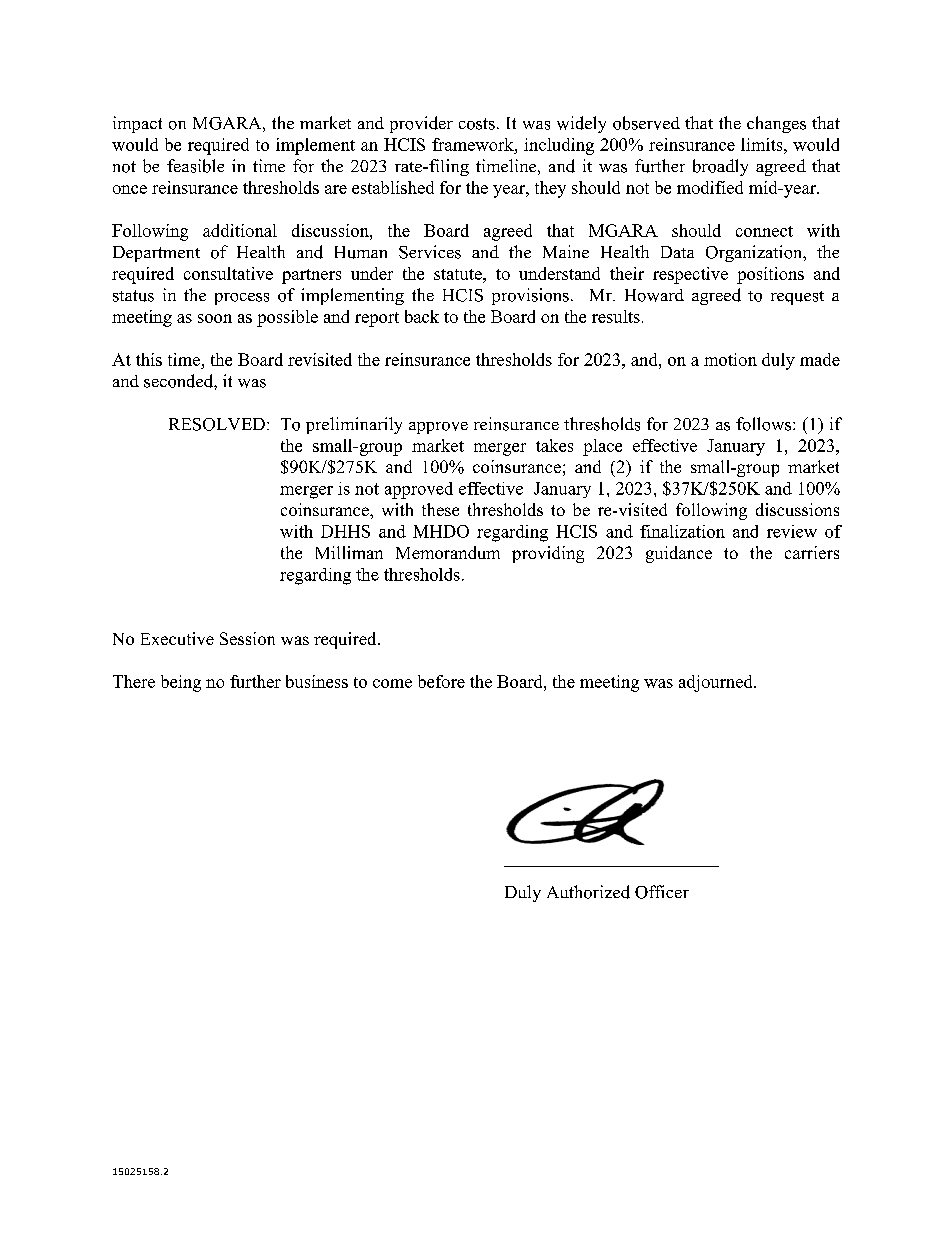 The image size is (952, 1233). What do you see at coordinates (477, 124) in the page?
I see `costs` at bounding box center [477, 124].
